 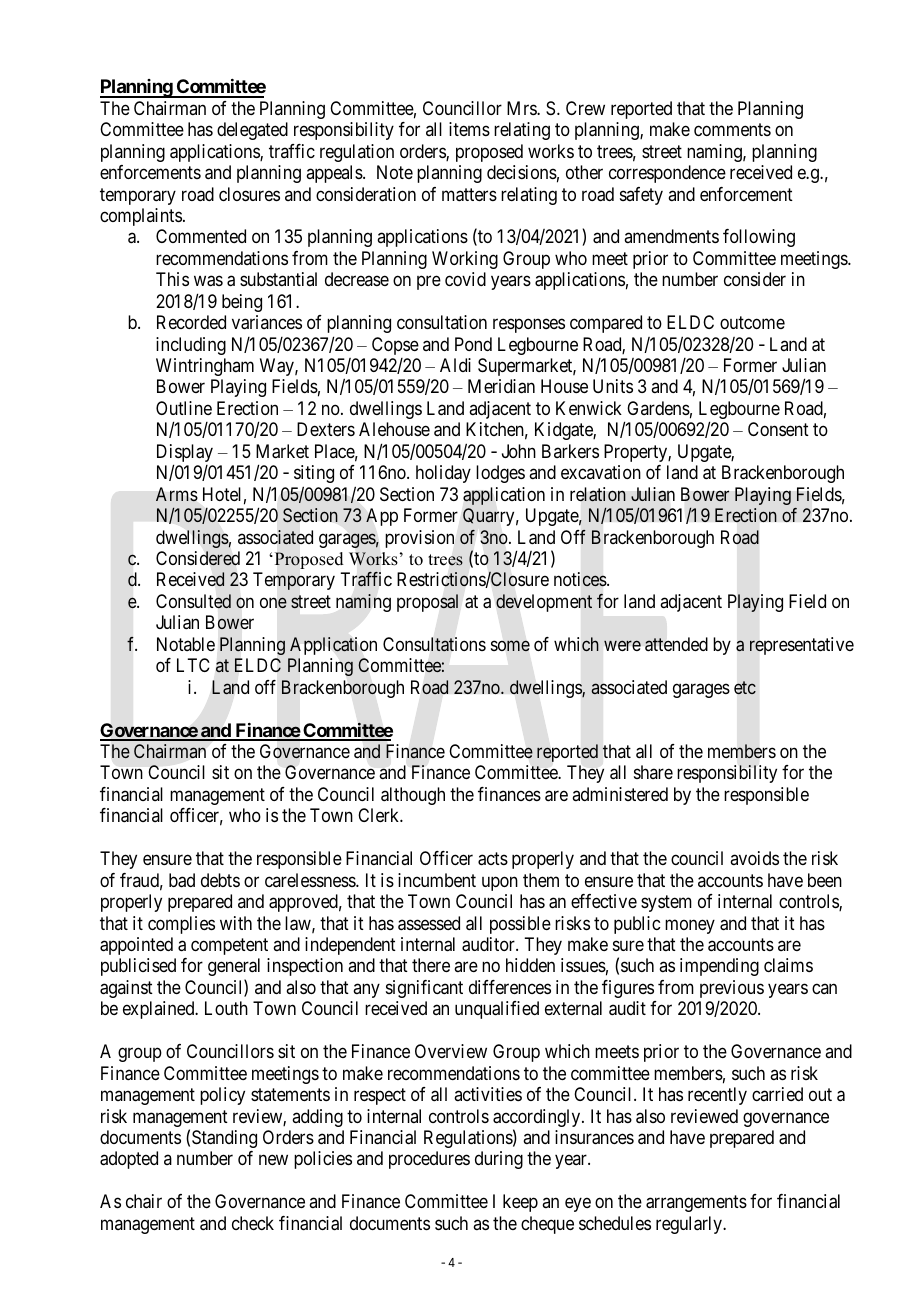 I want to click on although, so click(x=413, y=796).
